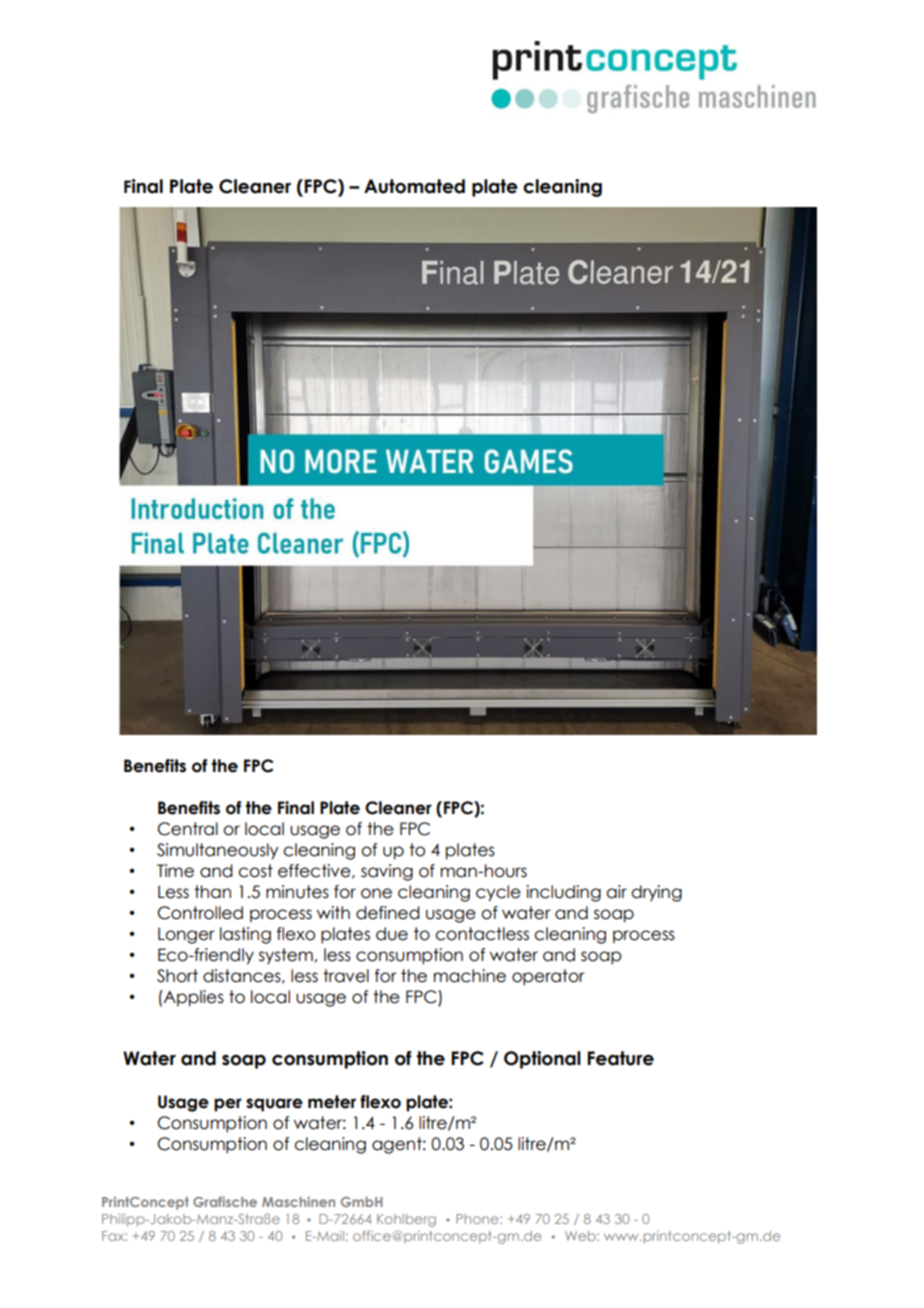  I want to click on Automated, so click(414, 186).
